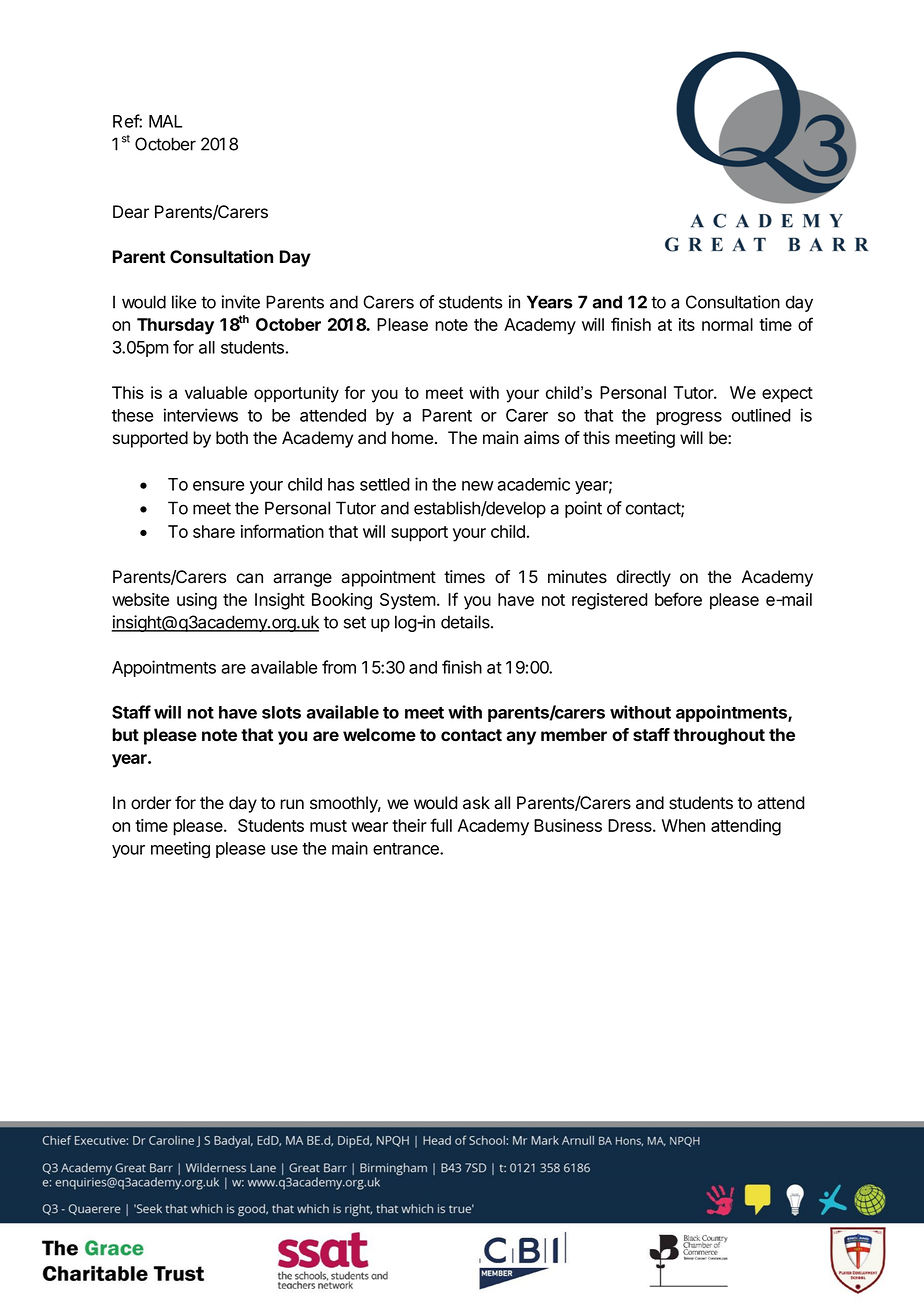 The height and width of the screenshot is (1308, 924). I want to click on order, so click(151, 803).
